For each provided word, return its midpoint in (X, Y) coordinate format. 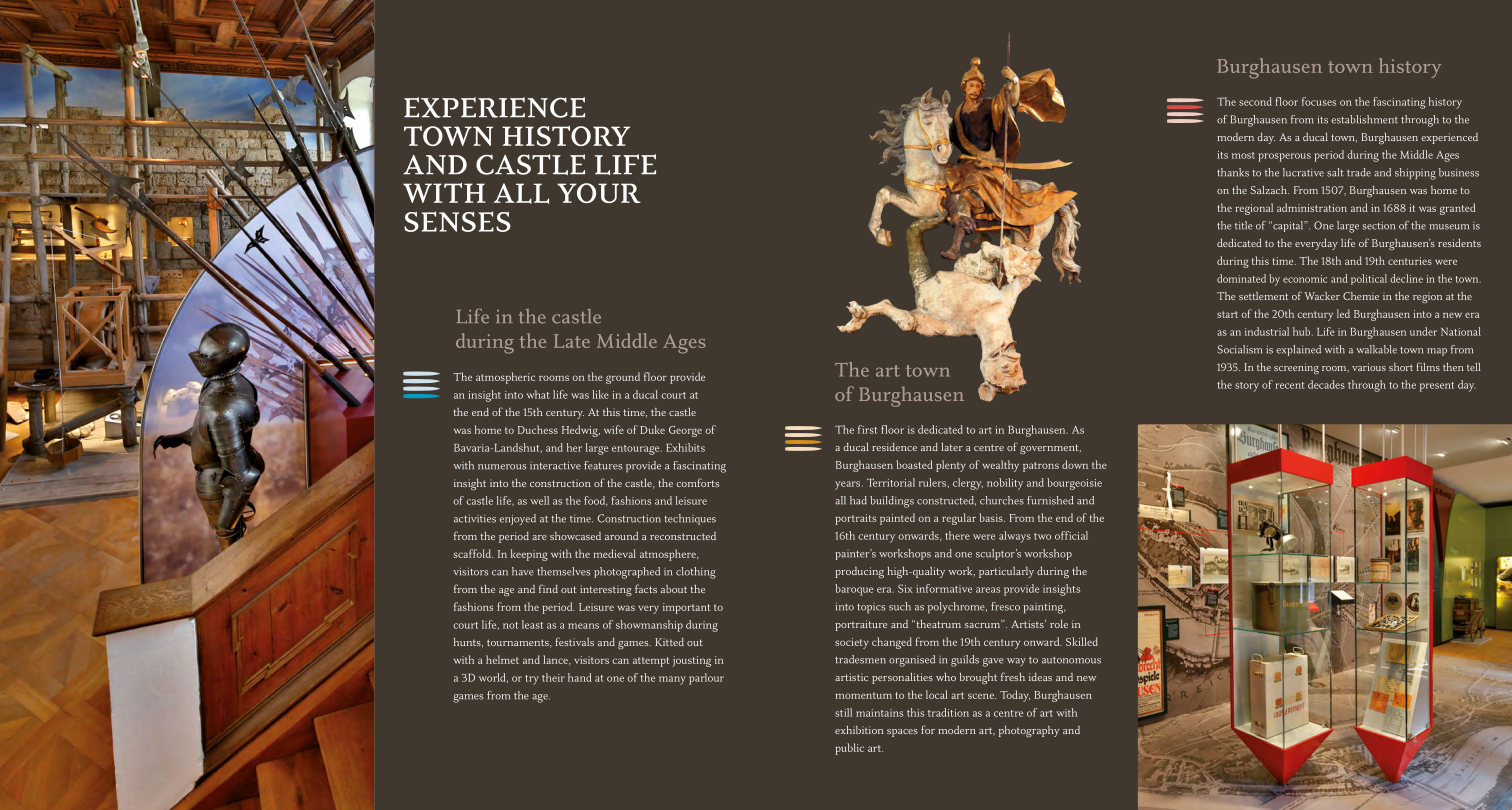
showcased (575, 536)
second (1255, 101)
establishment (1364, 119)
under (1423, 331)
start (1227, 314)
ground (623, 378)
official (1071, 535)
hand (580, 677)
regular (959, 519)
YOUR (599, 193)
